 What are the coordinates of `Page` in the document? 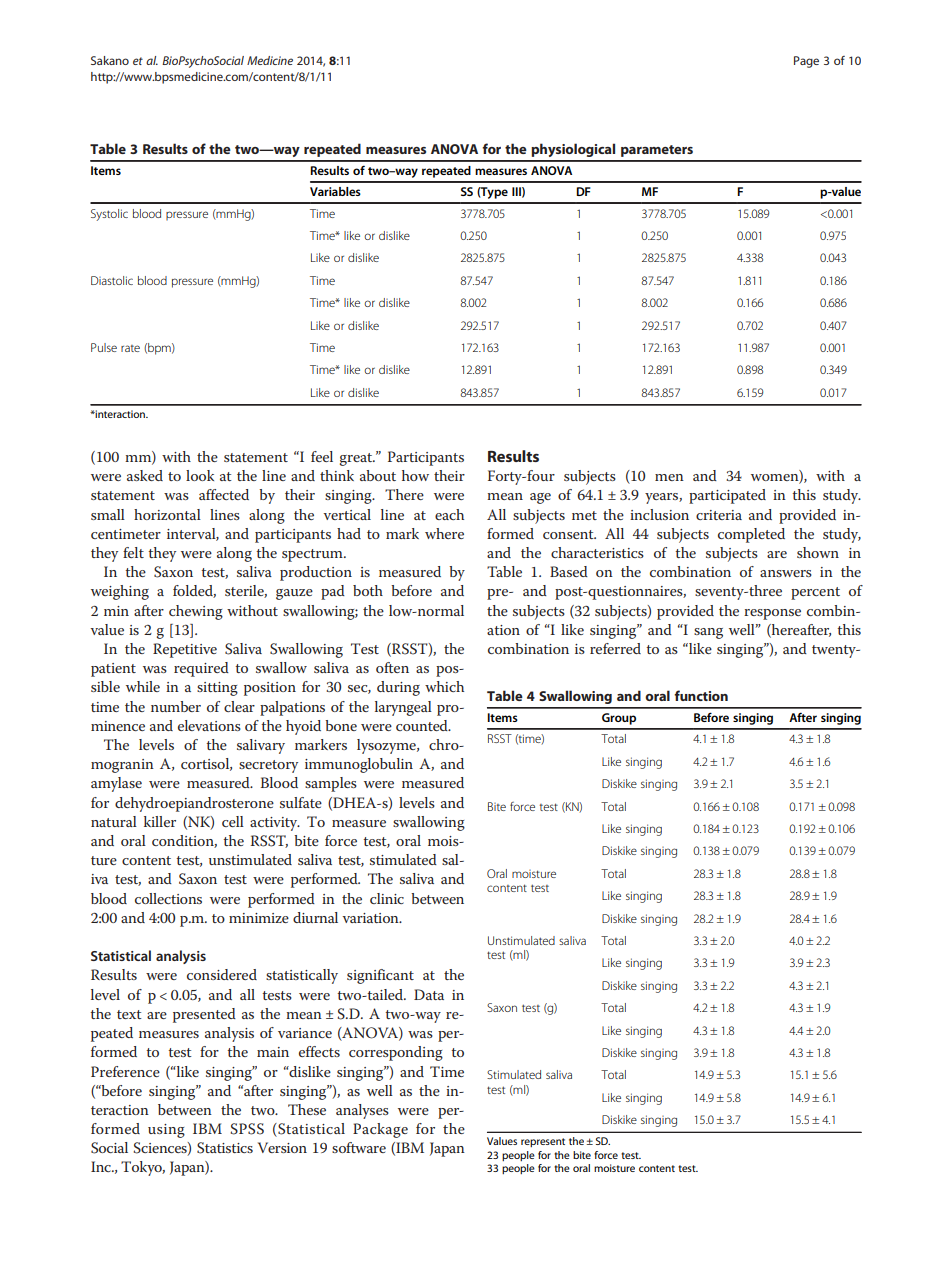 It's located at (806, 62).
